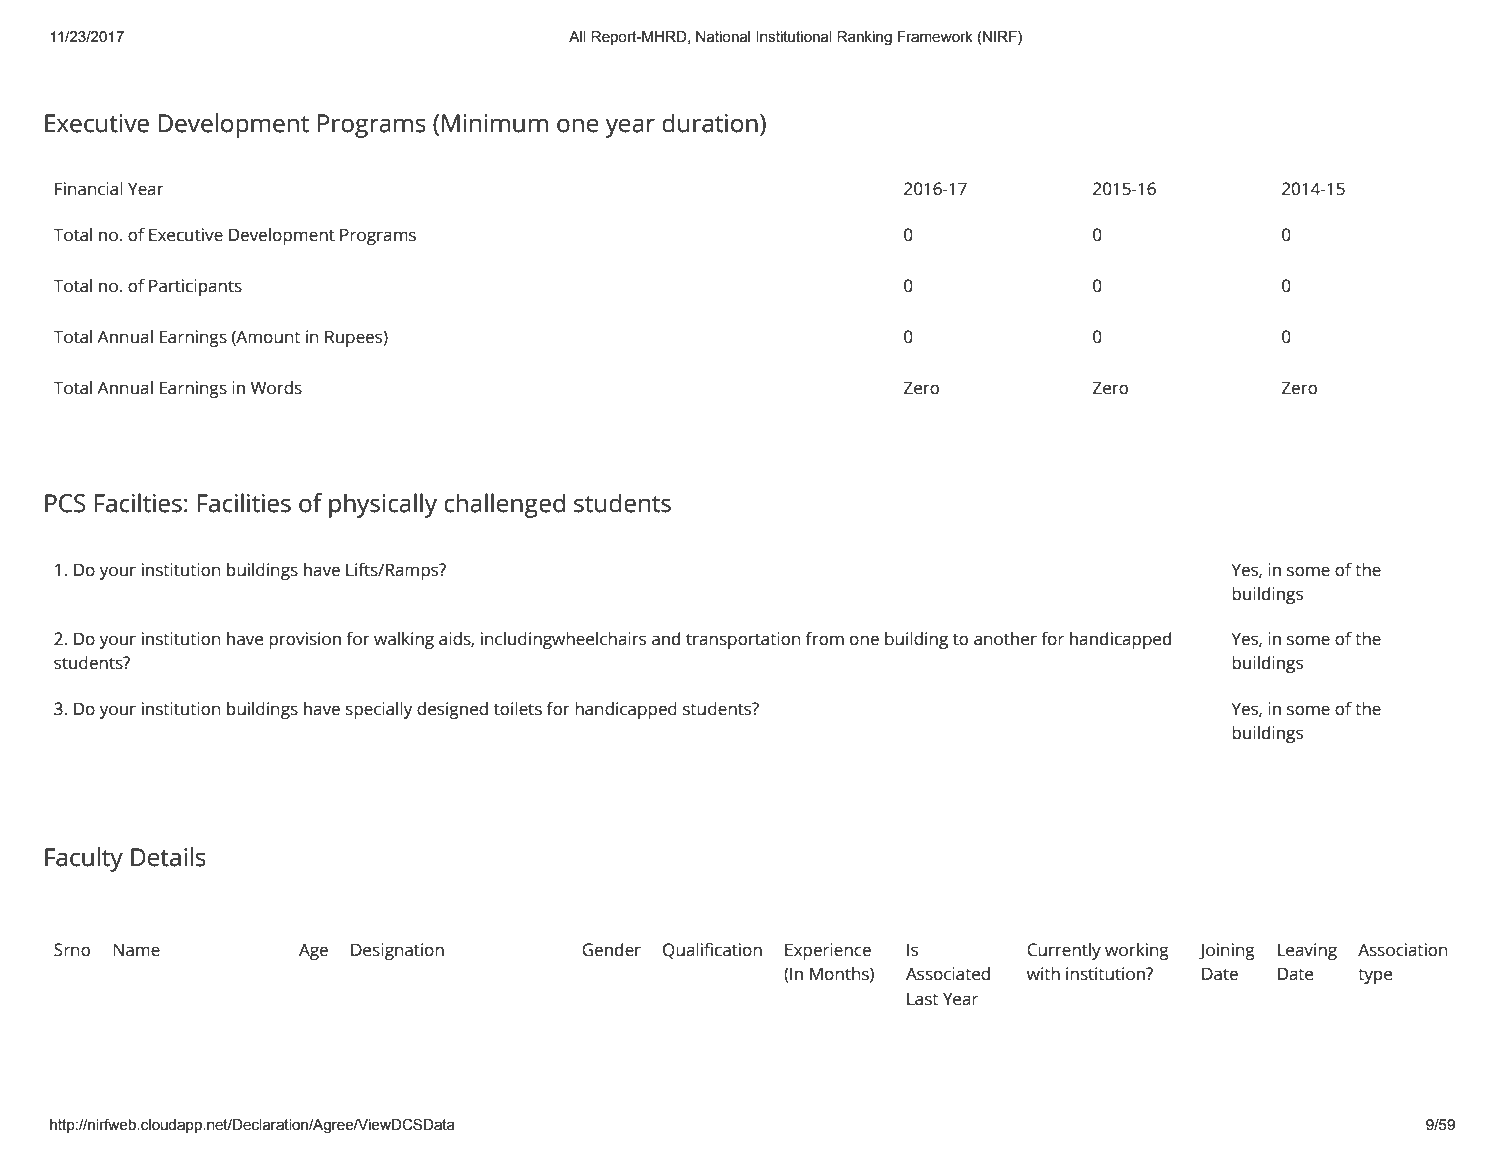  Describe the element at coordinates (195, 287) in the page. I see `Participants` at that location.
